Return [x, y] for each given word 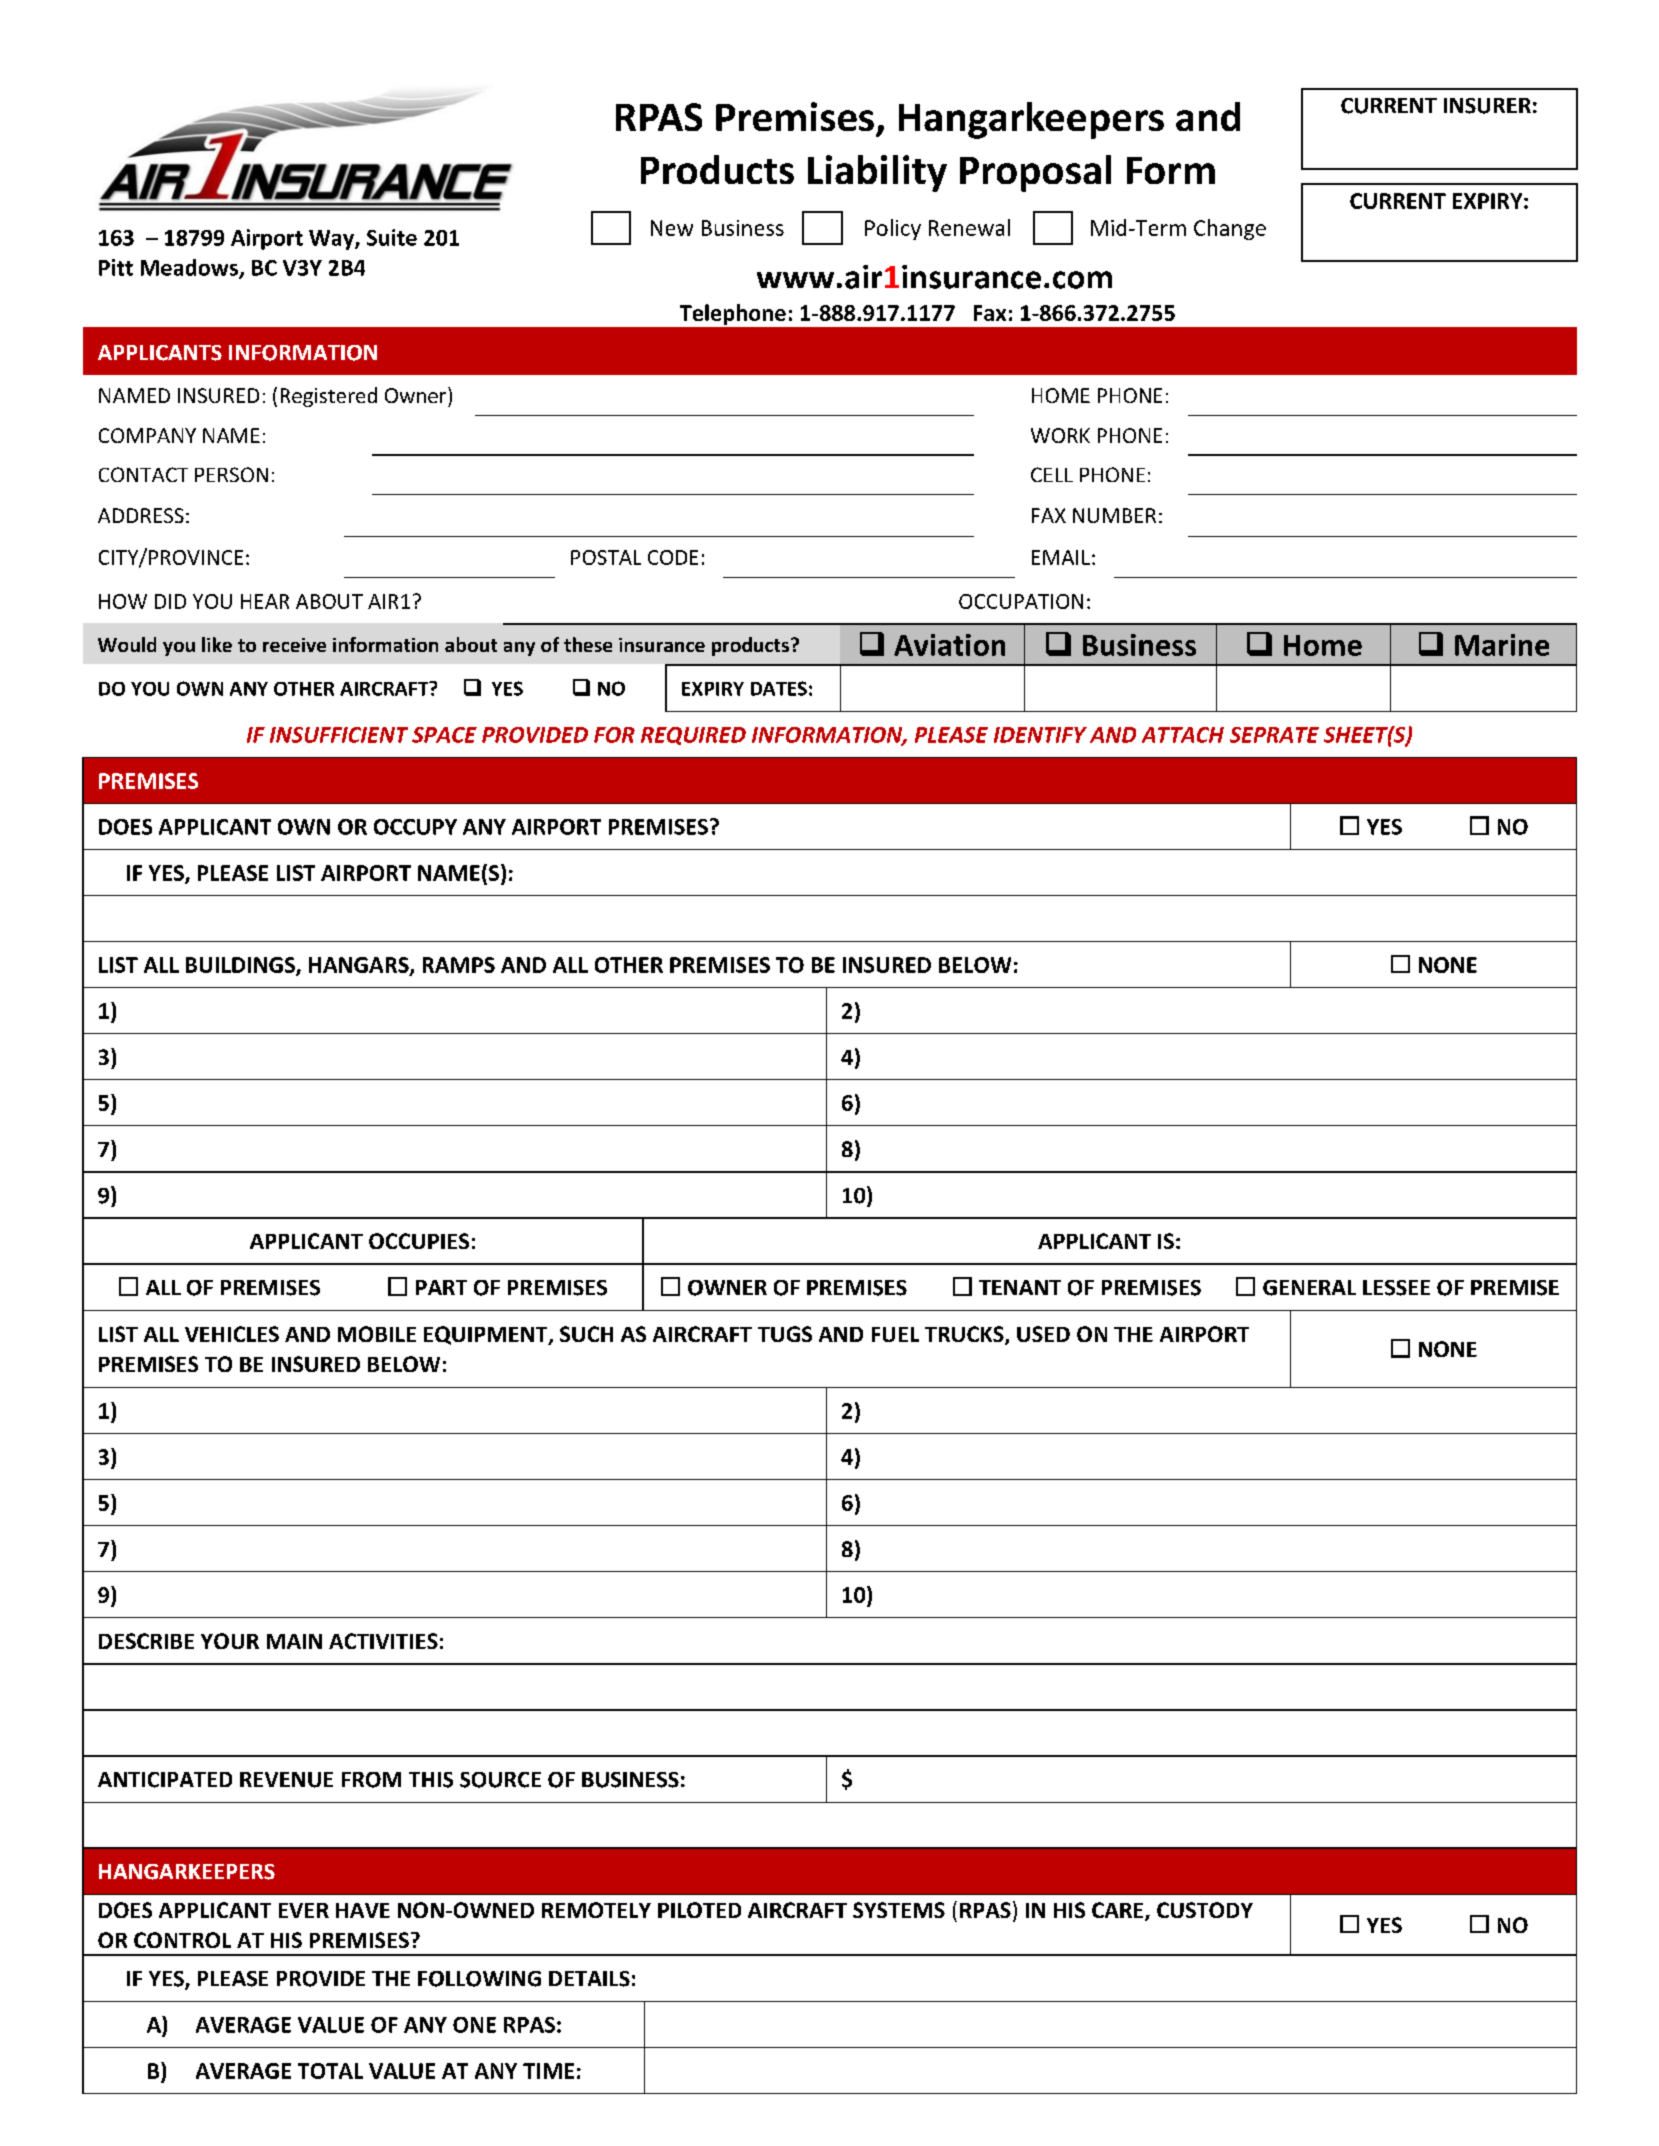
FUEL [895, 1334]
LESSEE [1396, 1288]
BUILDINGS [241, 966]
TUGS [785, 1334]
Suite [392, 237]
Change [1230, 229]
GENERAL [1309, 1288]
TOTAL [330, 2071]
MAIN [294, 1641]
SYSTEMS [899, 1910]
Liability [877, 173]
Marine [1502, 645]
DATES [779, 688]
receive [294, 645]
